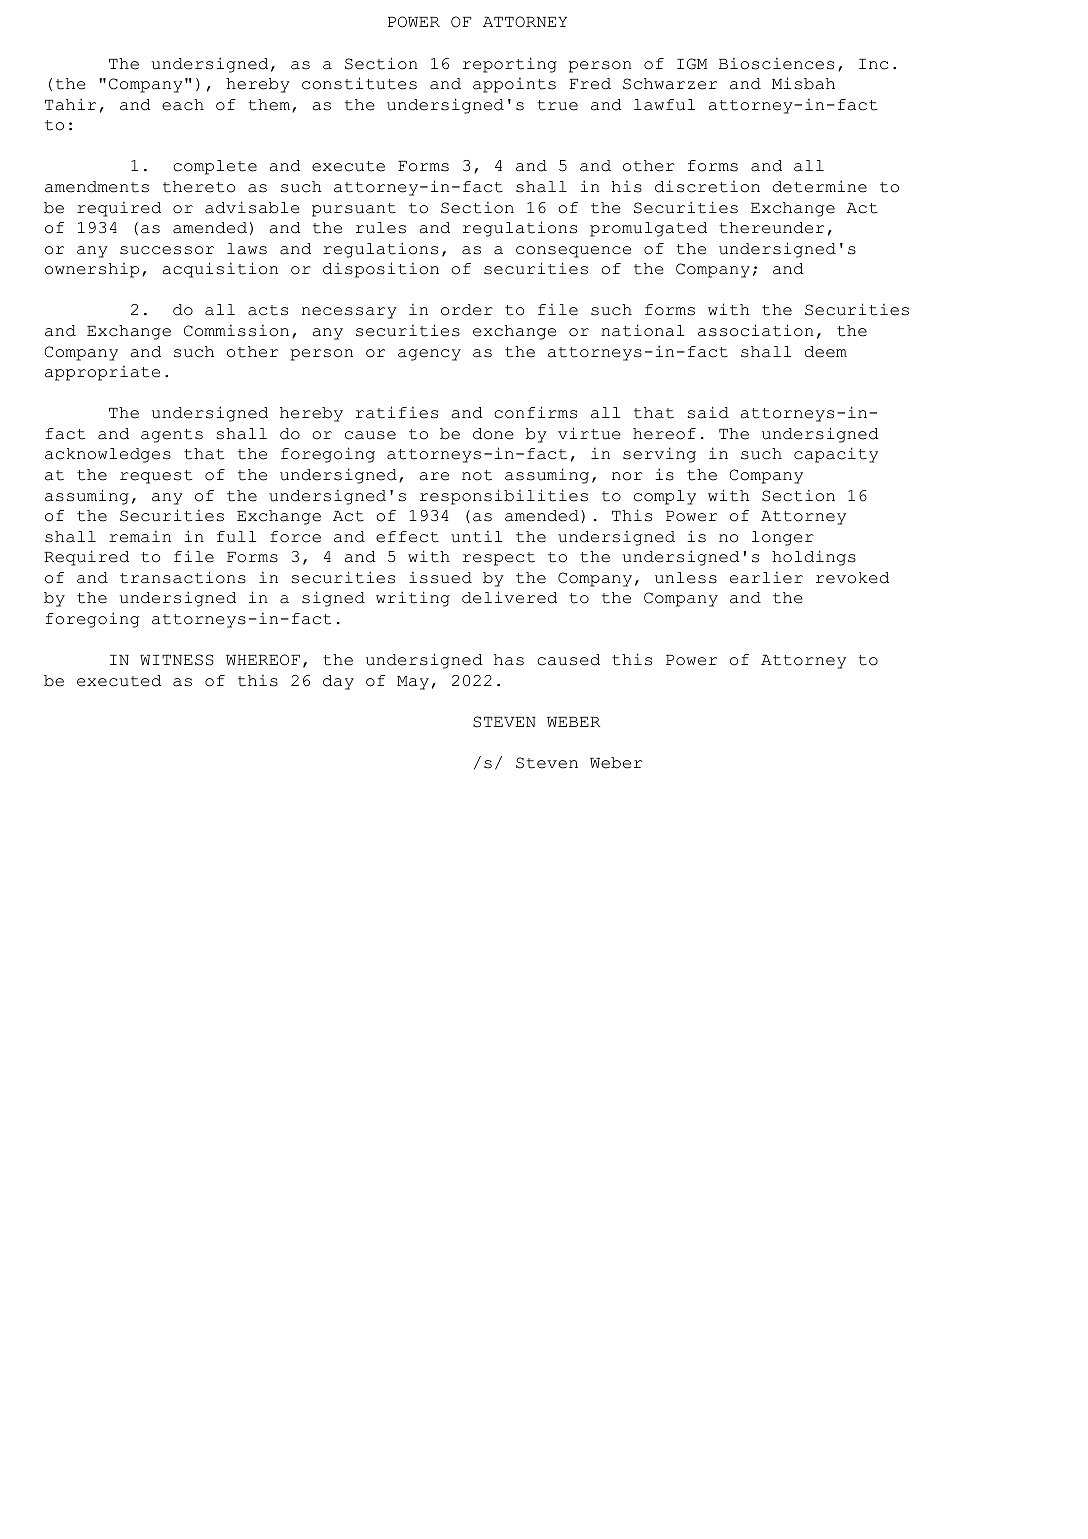 The image size is (1088, 1539). Describe the element at coordinates (102, 373) in the document. I see `appropriate` at that location.
